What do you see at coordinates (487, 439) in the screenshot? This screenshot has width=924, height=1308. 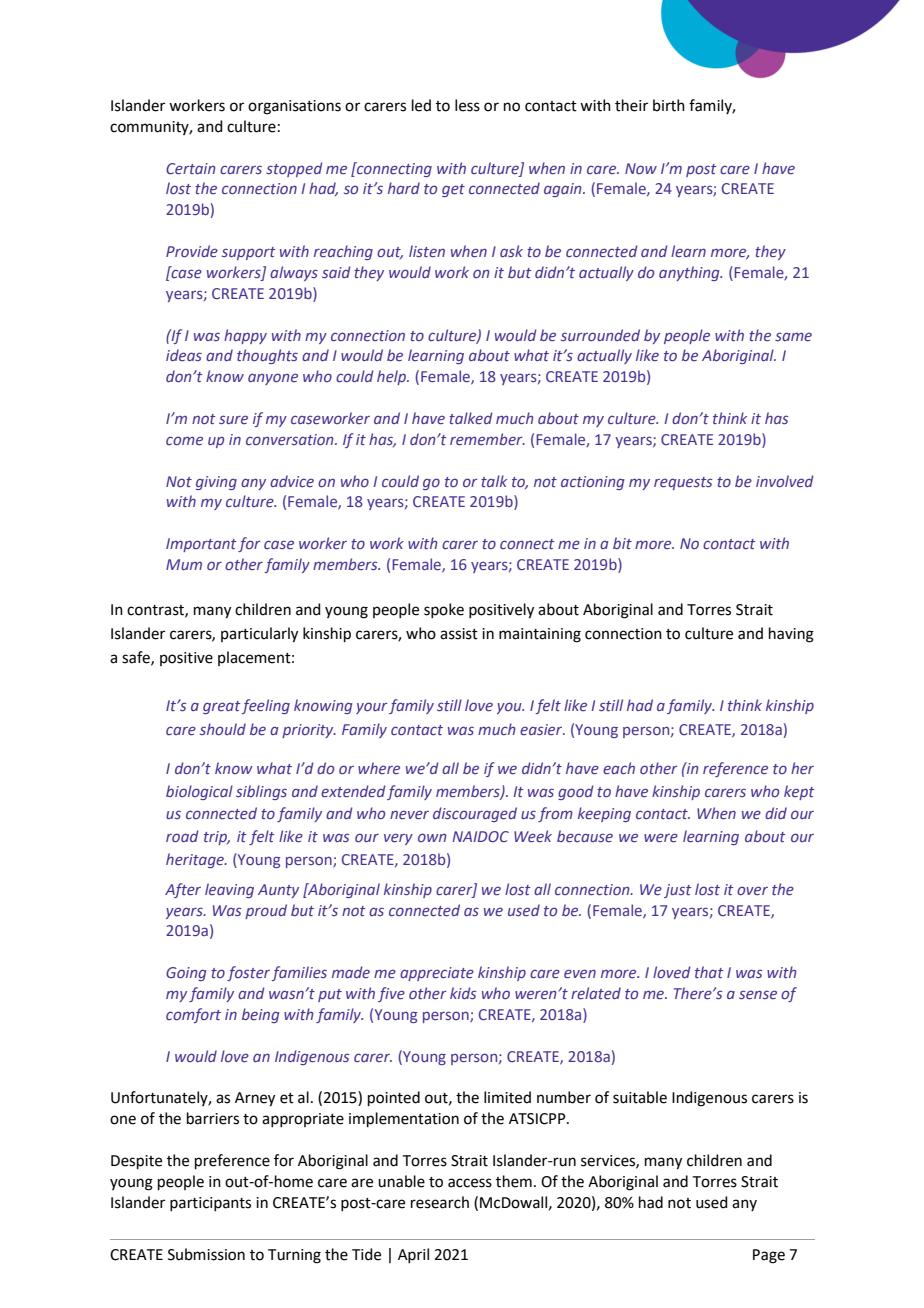 I see `remember` at bounding box center [487, 439].
